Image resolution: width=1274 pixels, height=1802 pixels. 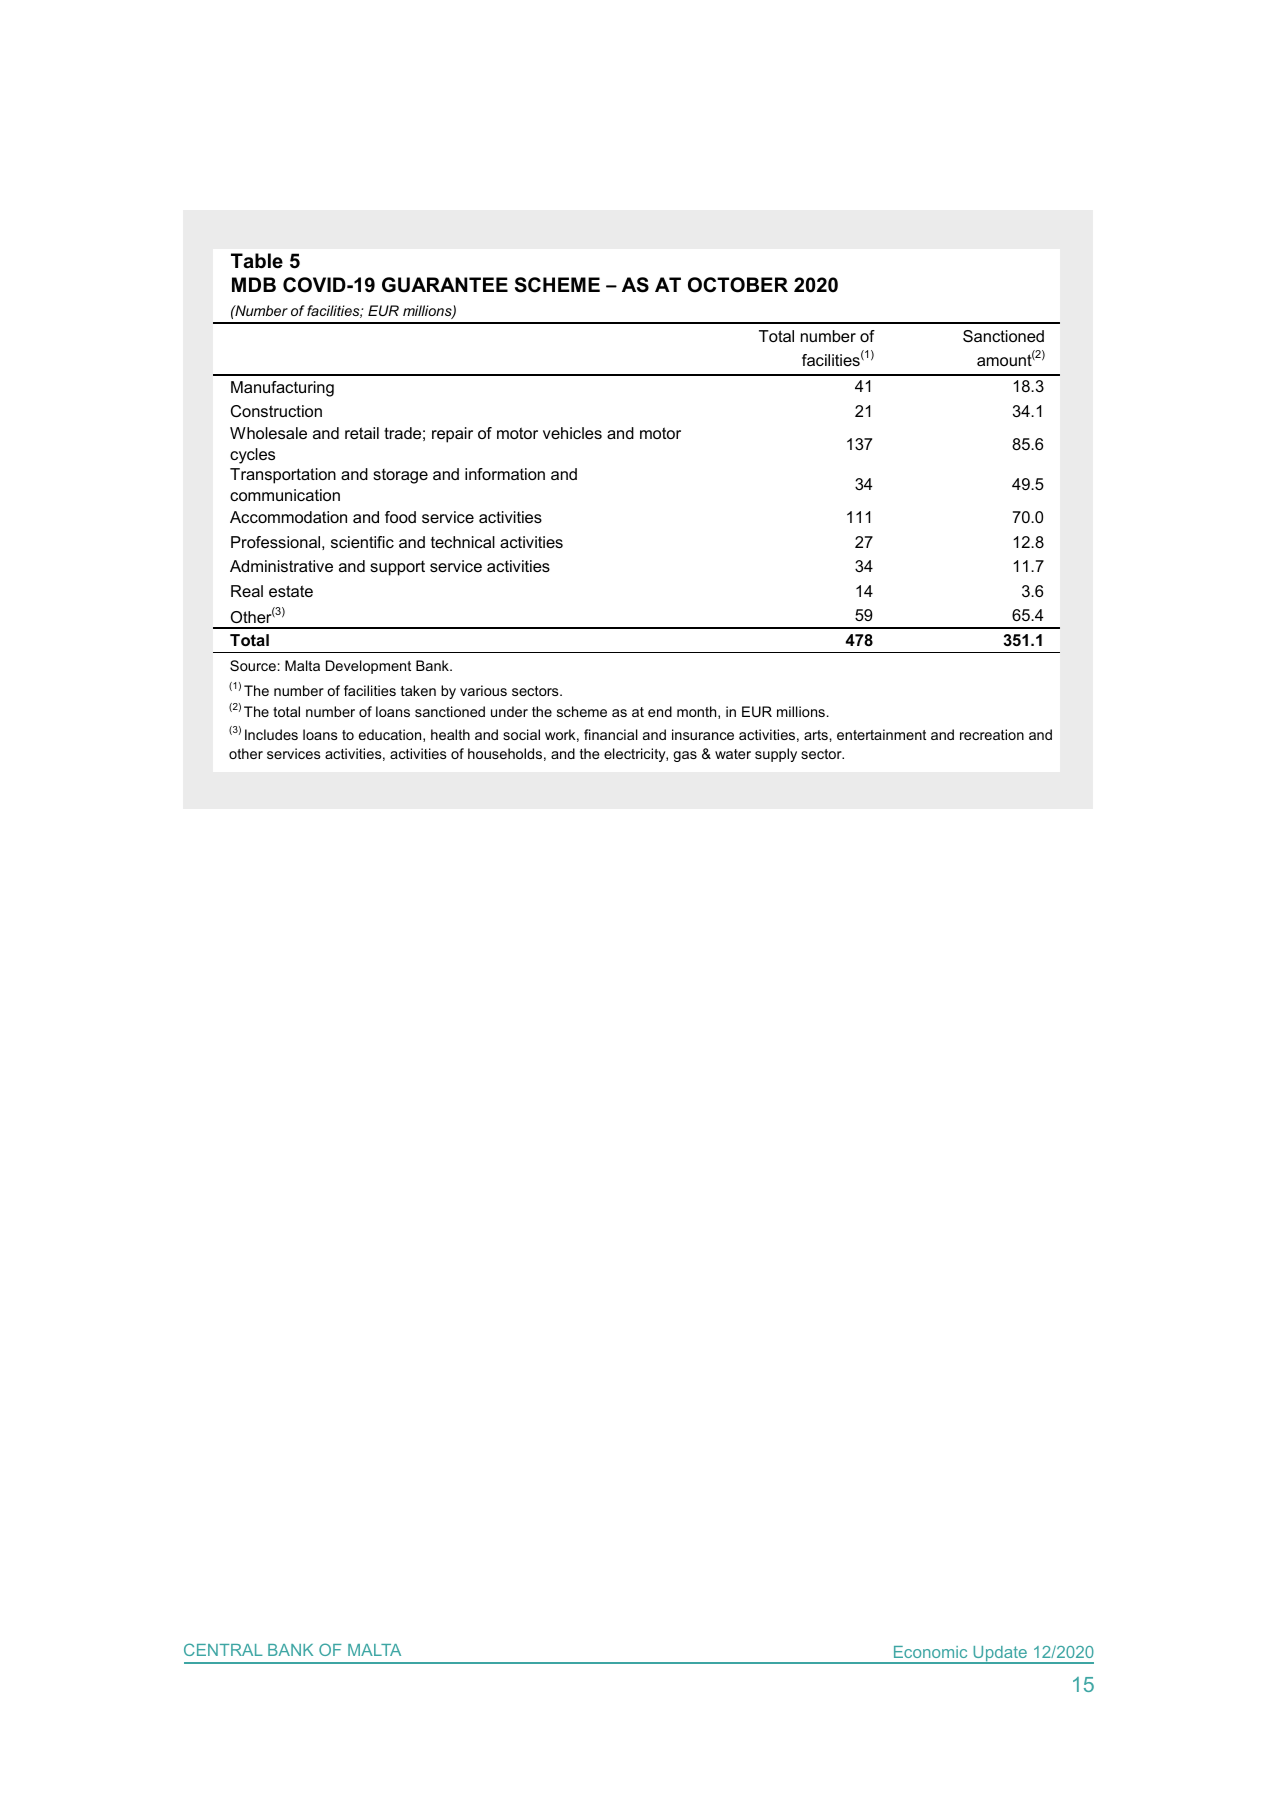 I want to click on CENTRAL, so click(x=223, y=1649).
